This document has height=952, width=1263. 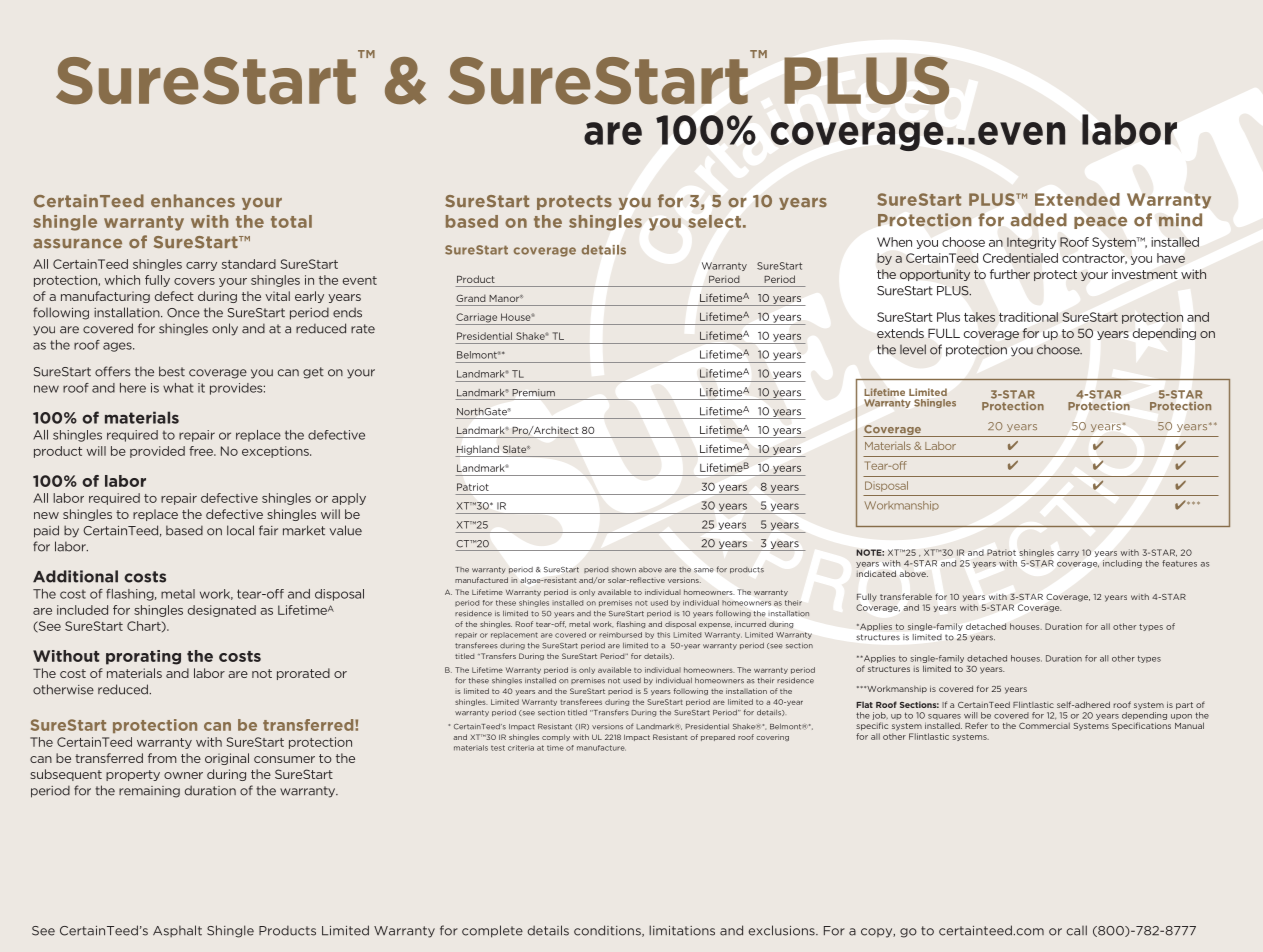 What do you see at coordinates (492, 931) in the document?
I see `complete` at bounding box center [492, 931].
